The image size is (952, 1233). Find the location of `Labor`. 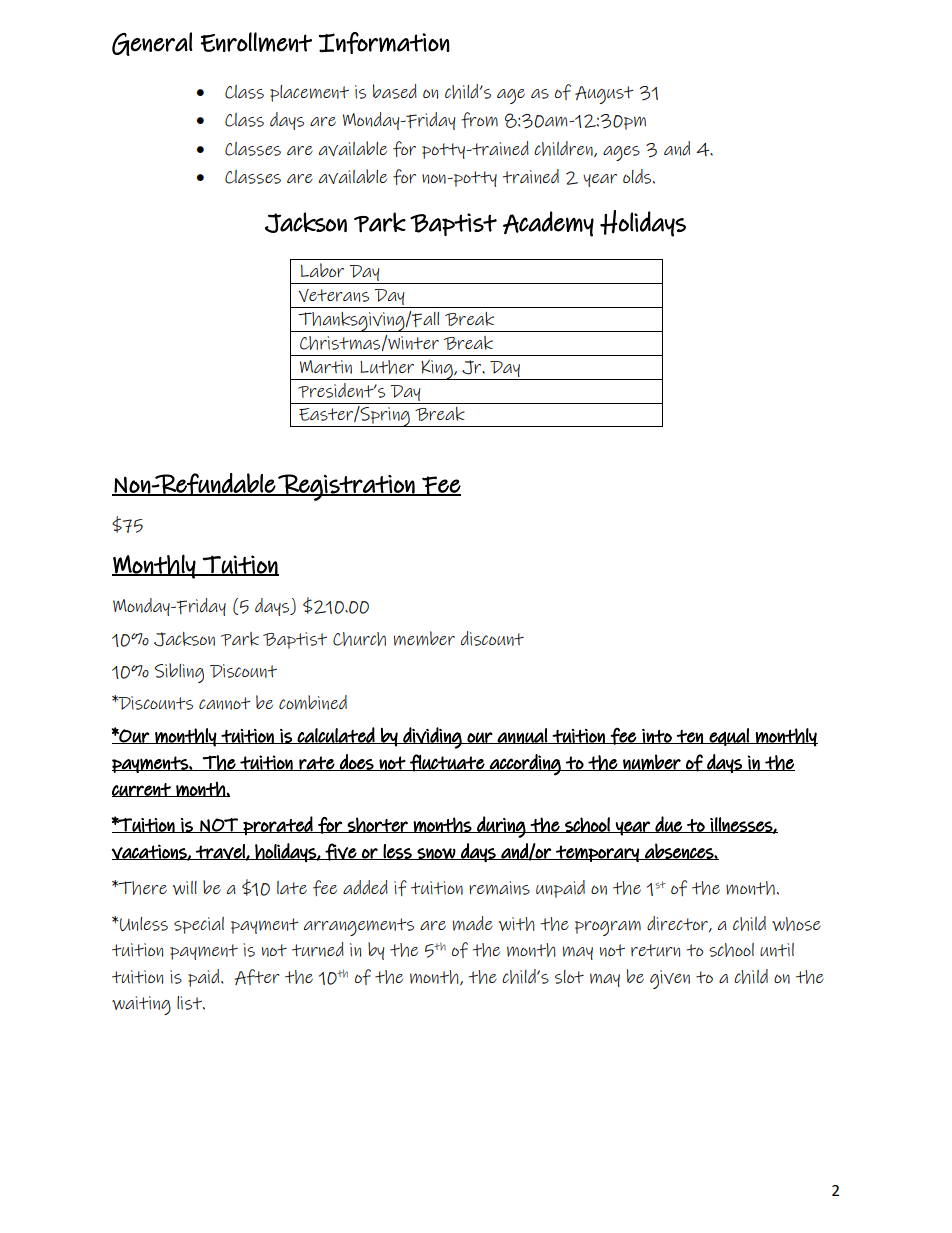

Labor is located at coordinates (322, 270).
